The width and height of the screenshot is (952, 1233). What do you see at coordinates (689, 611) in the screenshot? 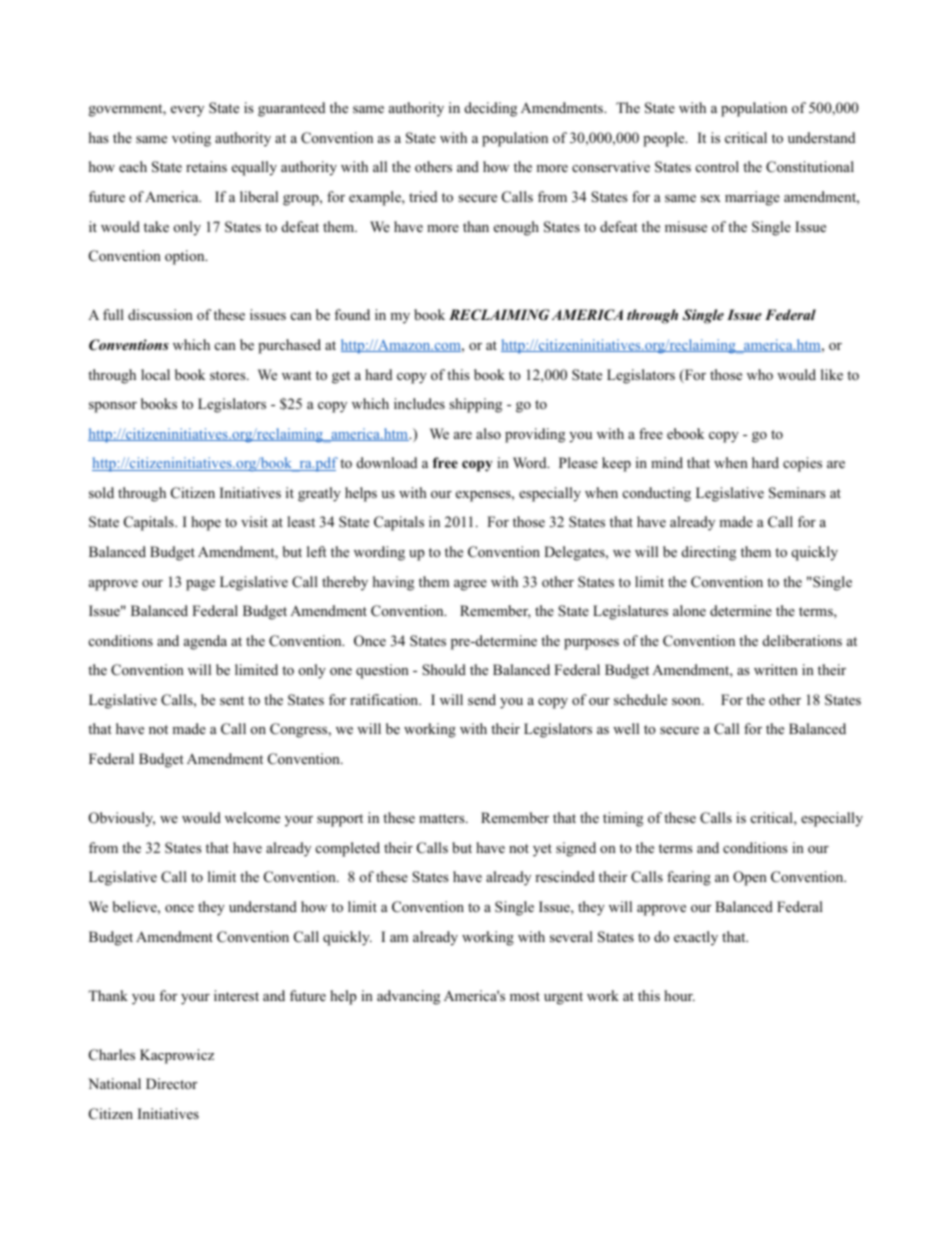
I see `alone` at bounding box center [689, 611].
